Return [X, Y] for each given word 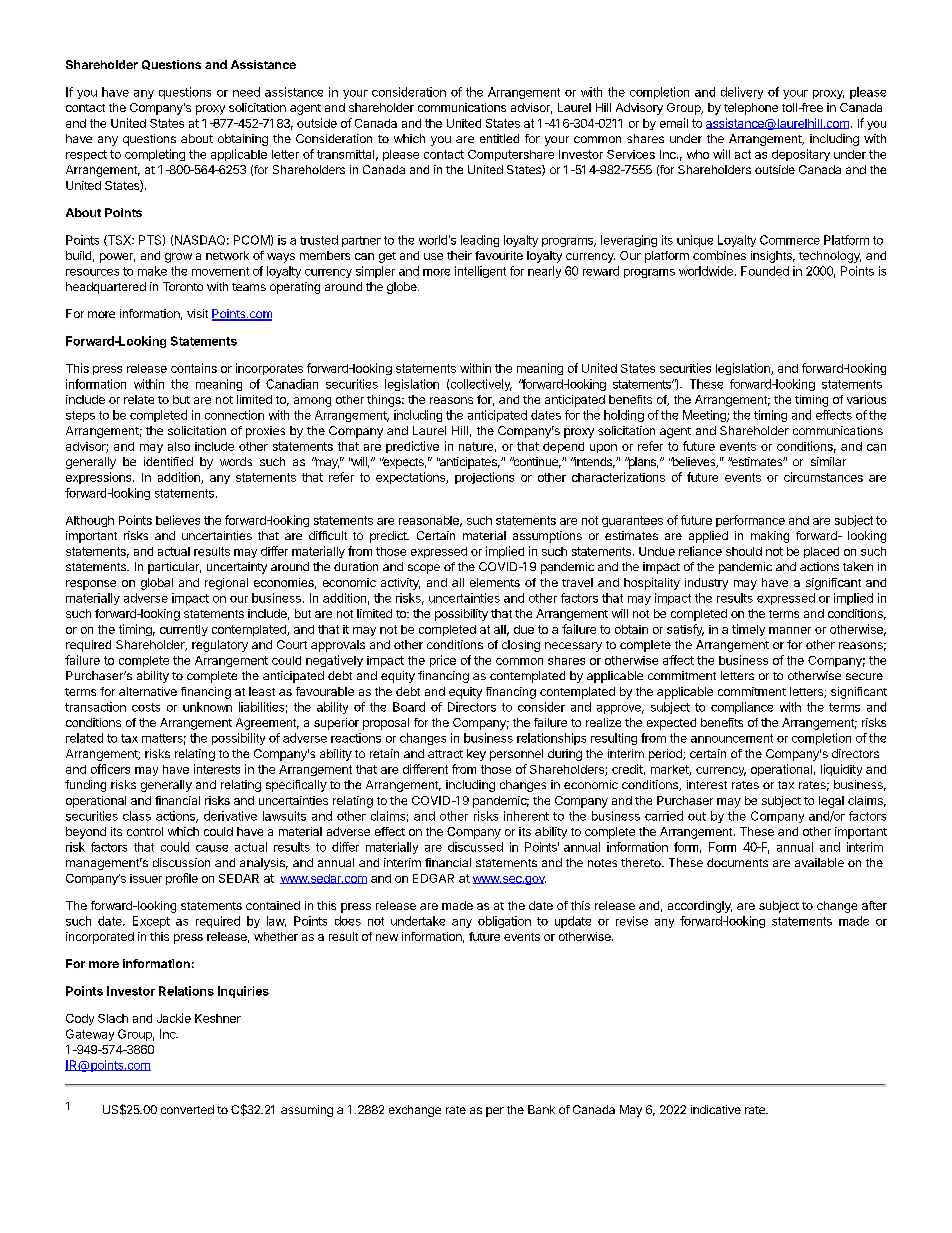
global [157, 584]
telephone [751, 109]
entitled [499, 138]
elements [495, 582]
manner [790, 630]
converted [187, 1109]
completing [155, 155]
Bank [541, 1109]
